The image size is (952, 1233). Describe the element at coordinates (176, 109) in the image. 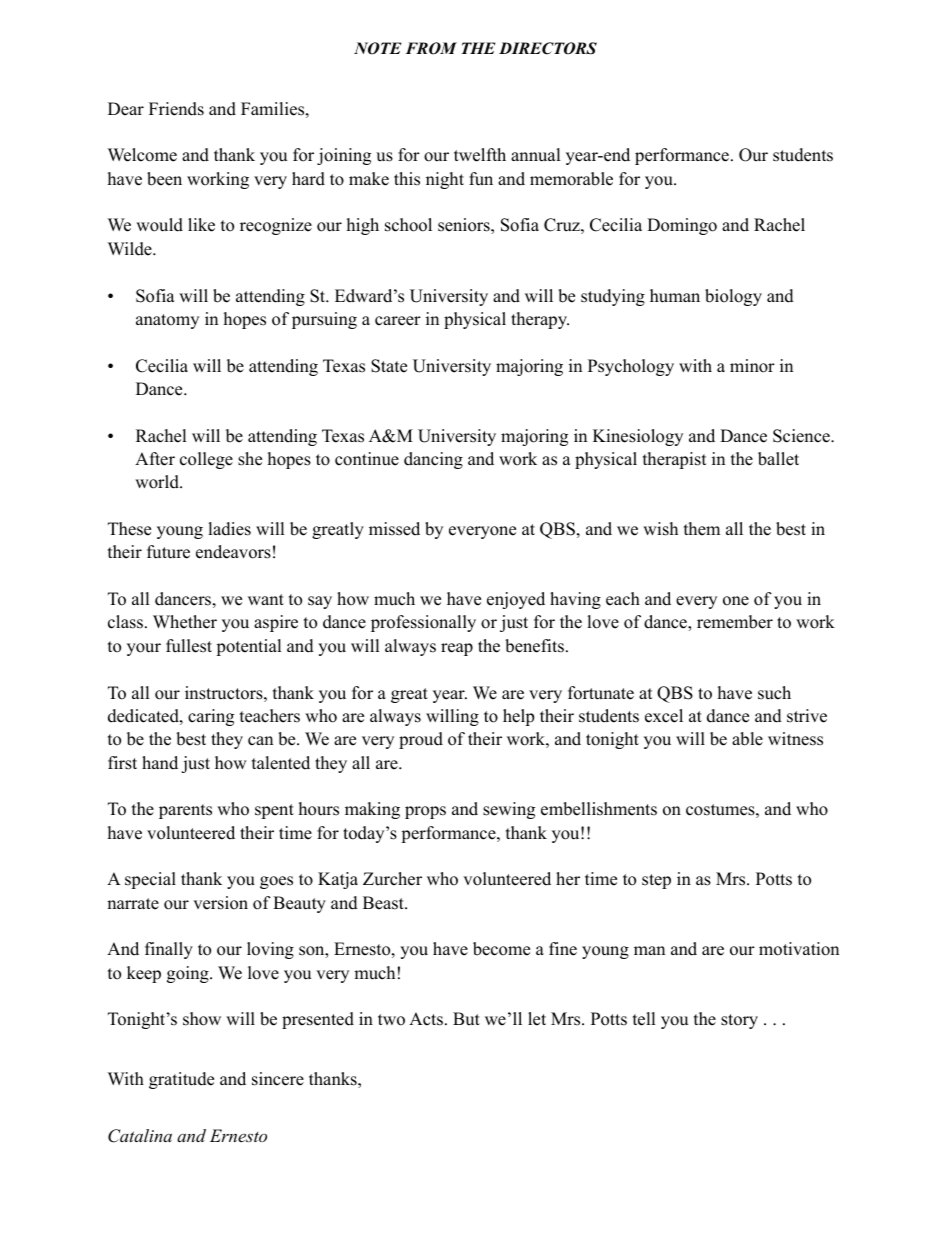

I see `Friends` at that location.
